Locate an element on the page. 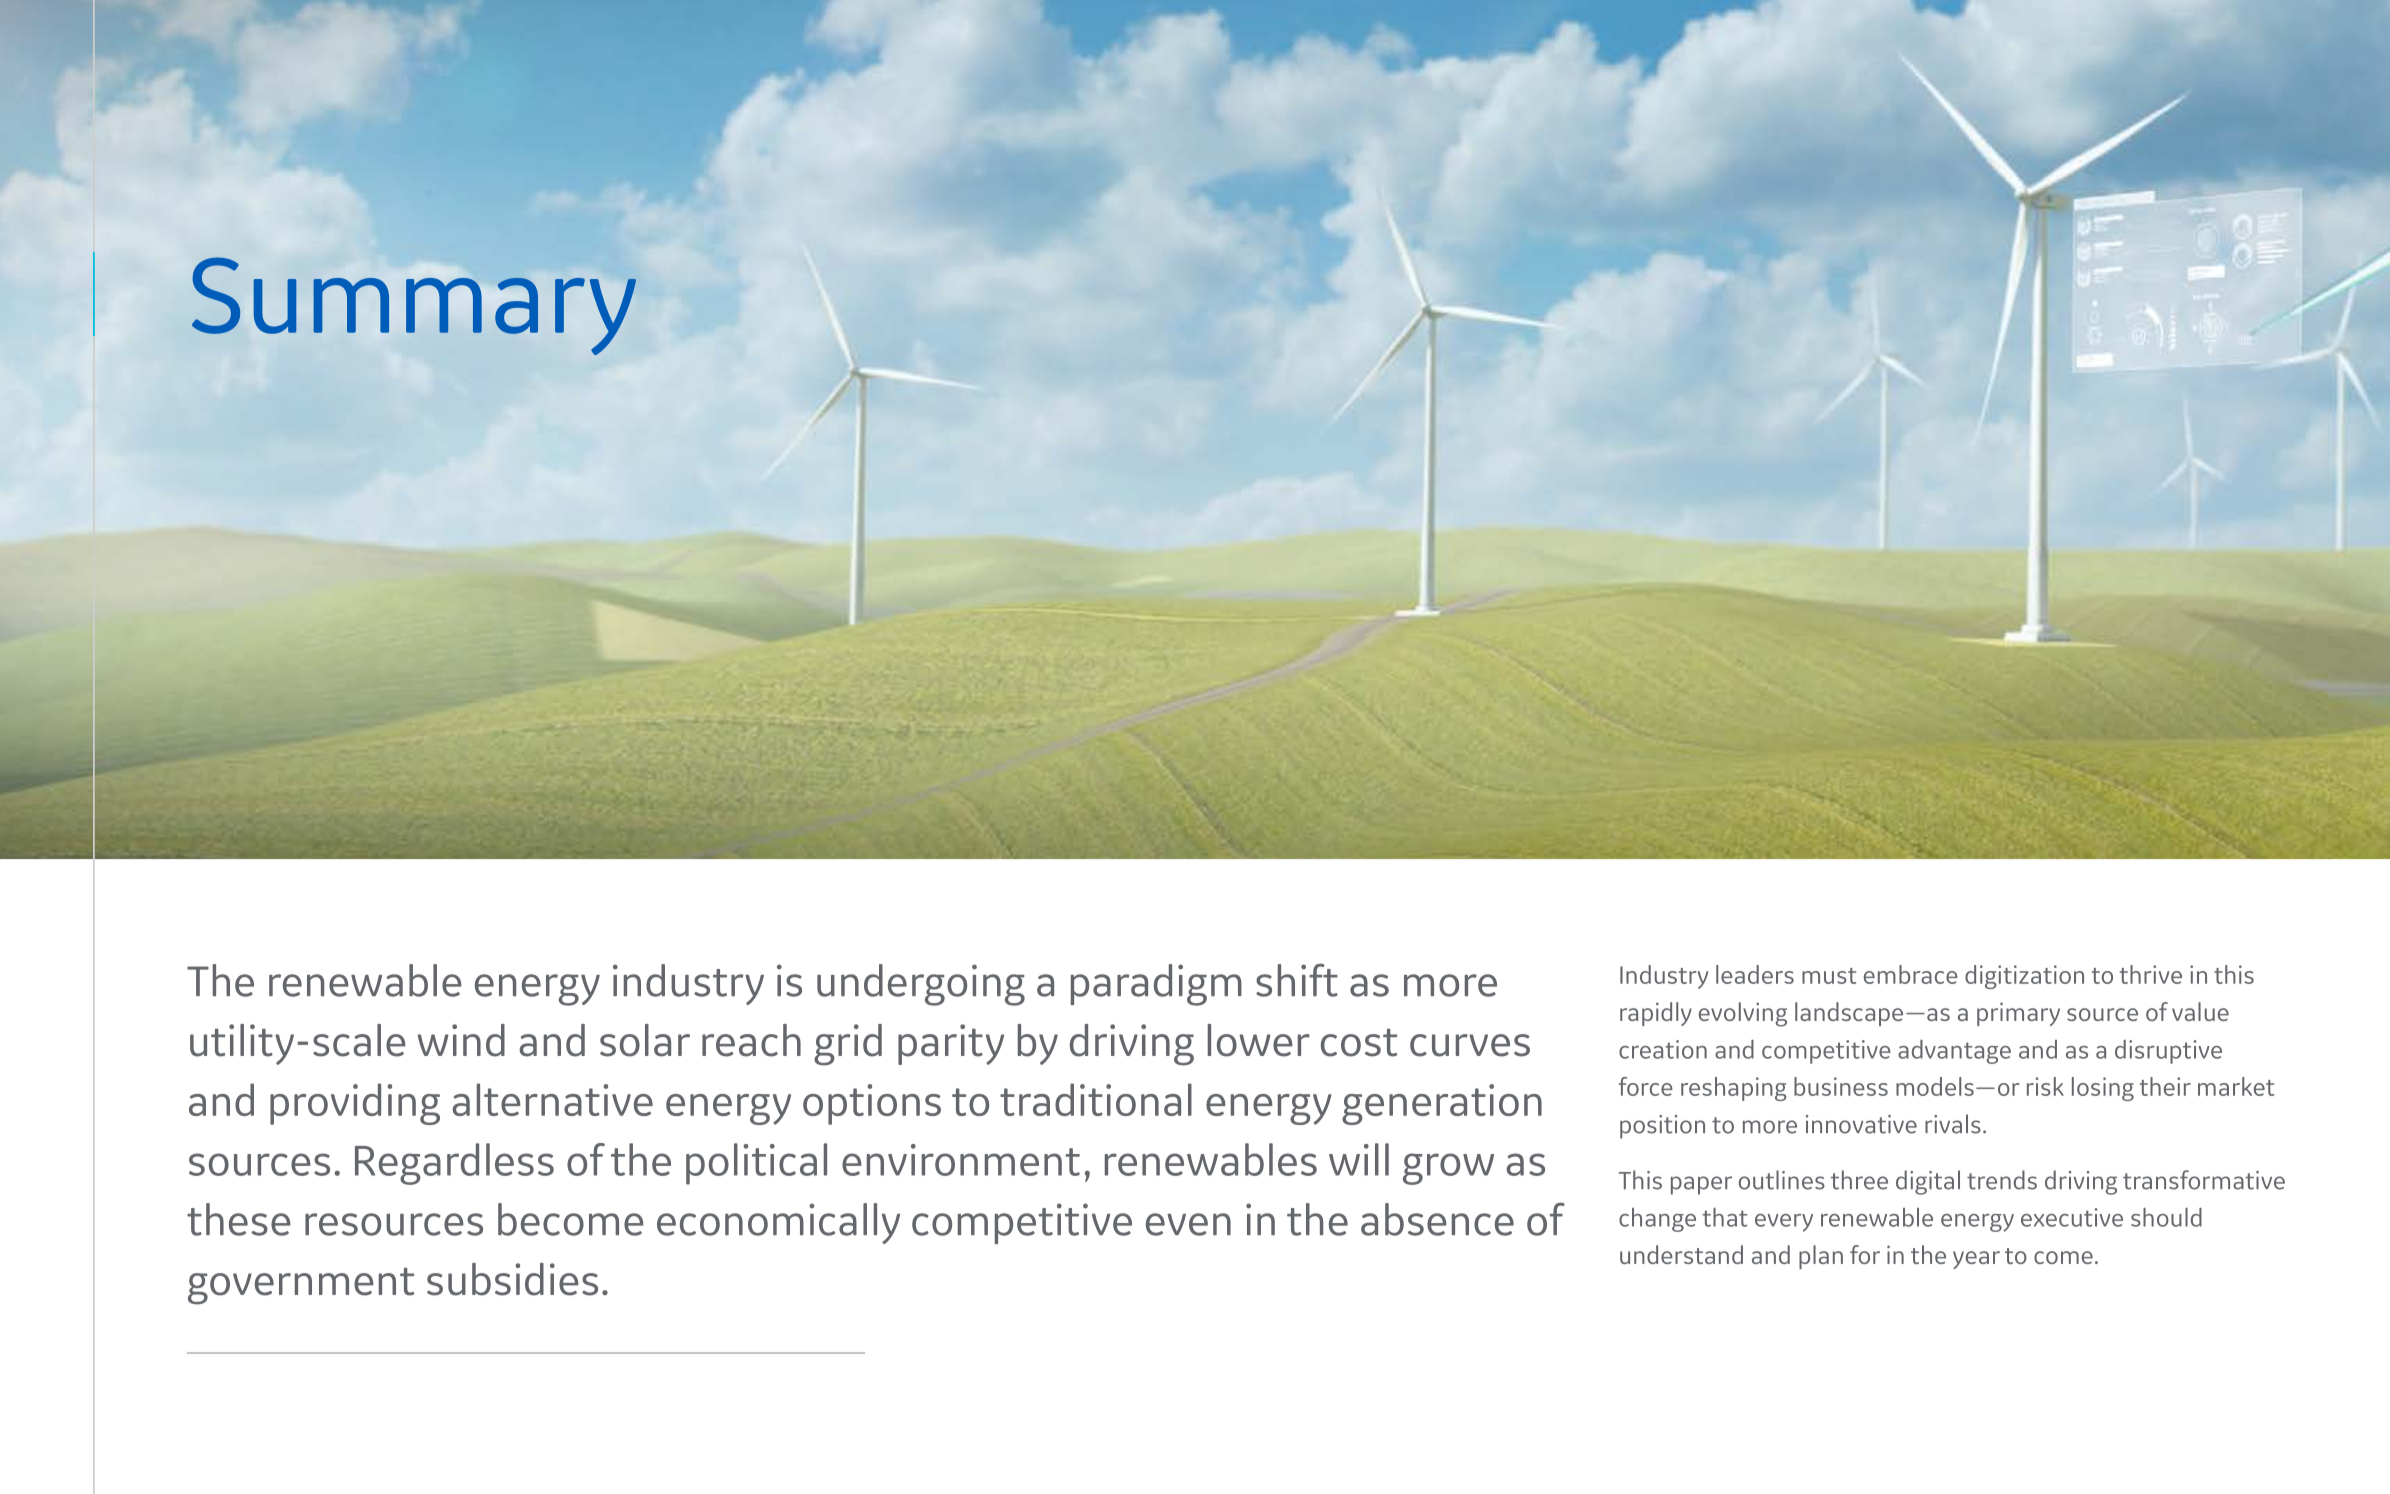 The height and width of the document is (1494, 2390). embrace is located at coordinates (1911, 974).
